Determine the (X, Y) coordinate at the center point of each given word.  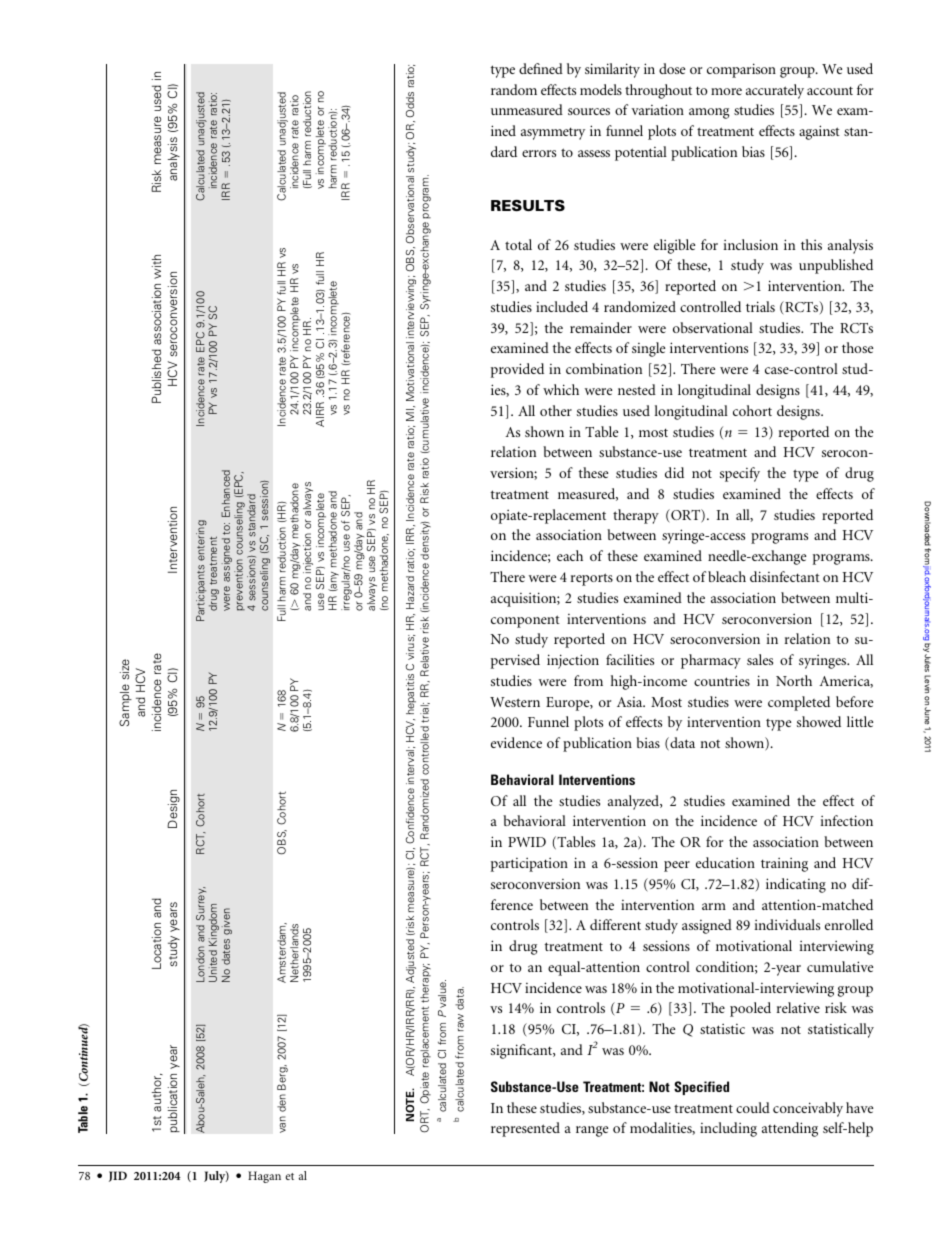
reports (592, 579)
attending (790, 1129)
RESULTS (528, 205)
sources (589, 111)
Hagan (264, 1177)
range (592, 1131)
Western (515, 702)
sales (760, 659)
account (830, 90)
